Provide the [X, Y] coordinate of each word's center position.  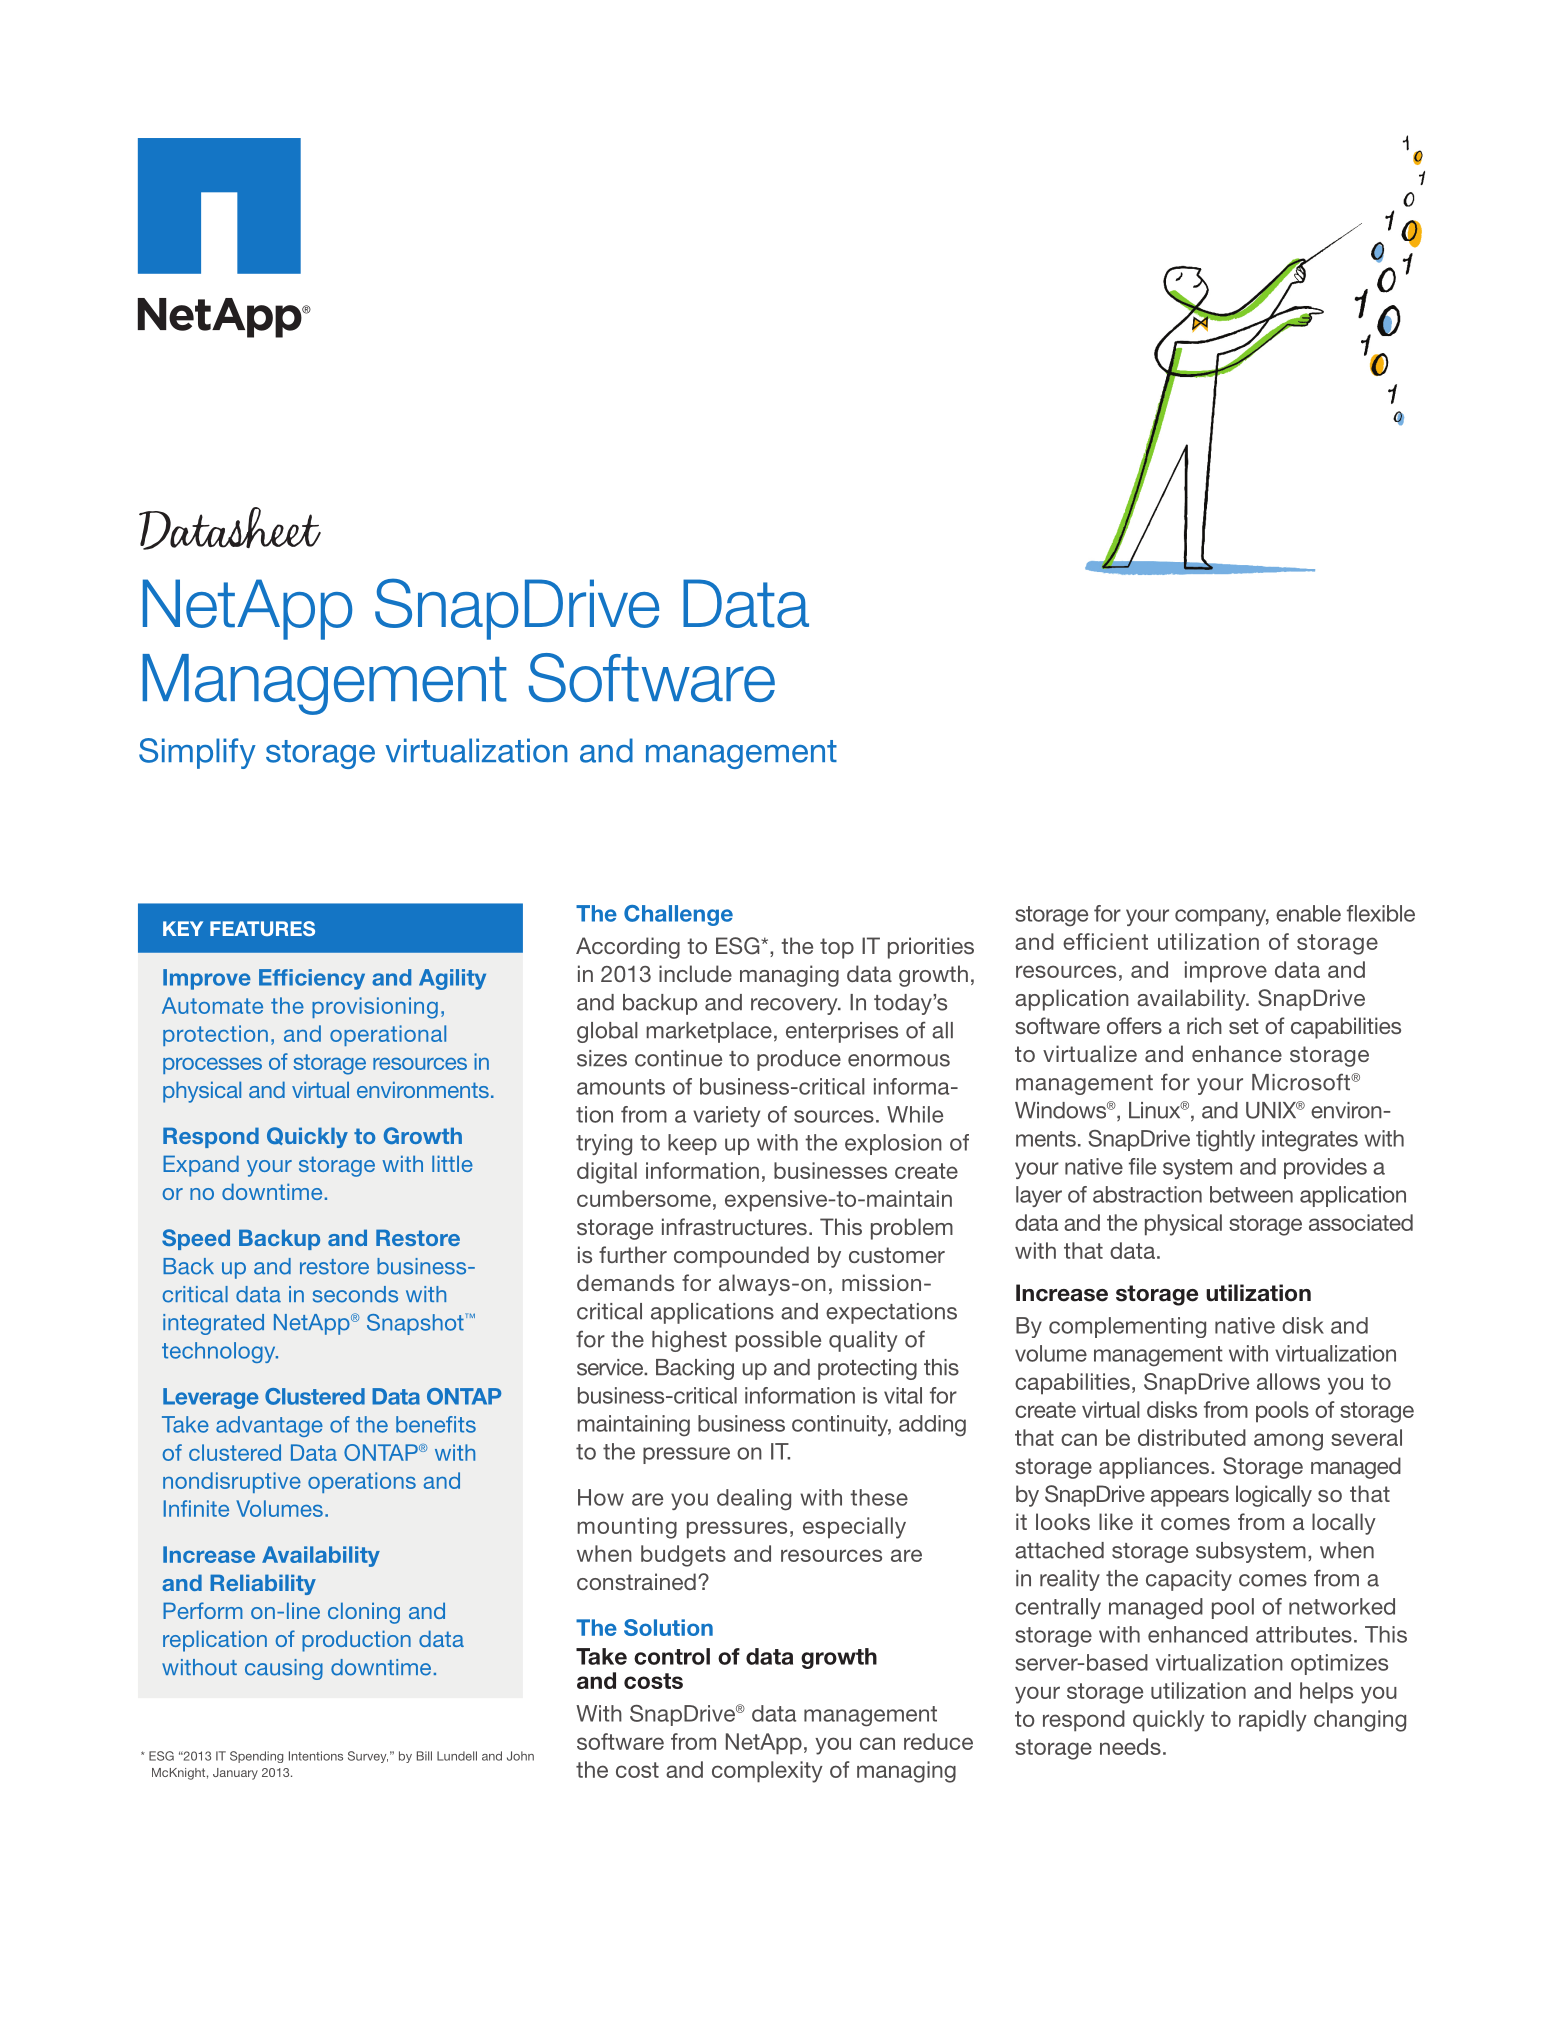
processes [212, 1066]
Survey [368, 1757]
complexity [767, 1772]
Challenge [678, 915]
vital [903, 1395]
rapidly [1273, 1721]
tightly [1225, 1141]
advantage [269, 1426]
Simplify [197, 753]
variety [726, 1116]
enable [1308, 913]
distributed [1192, 1437]
